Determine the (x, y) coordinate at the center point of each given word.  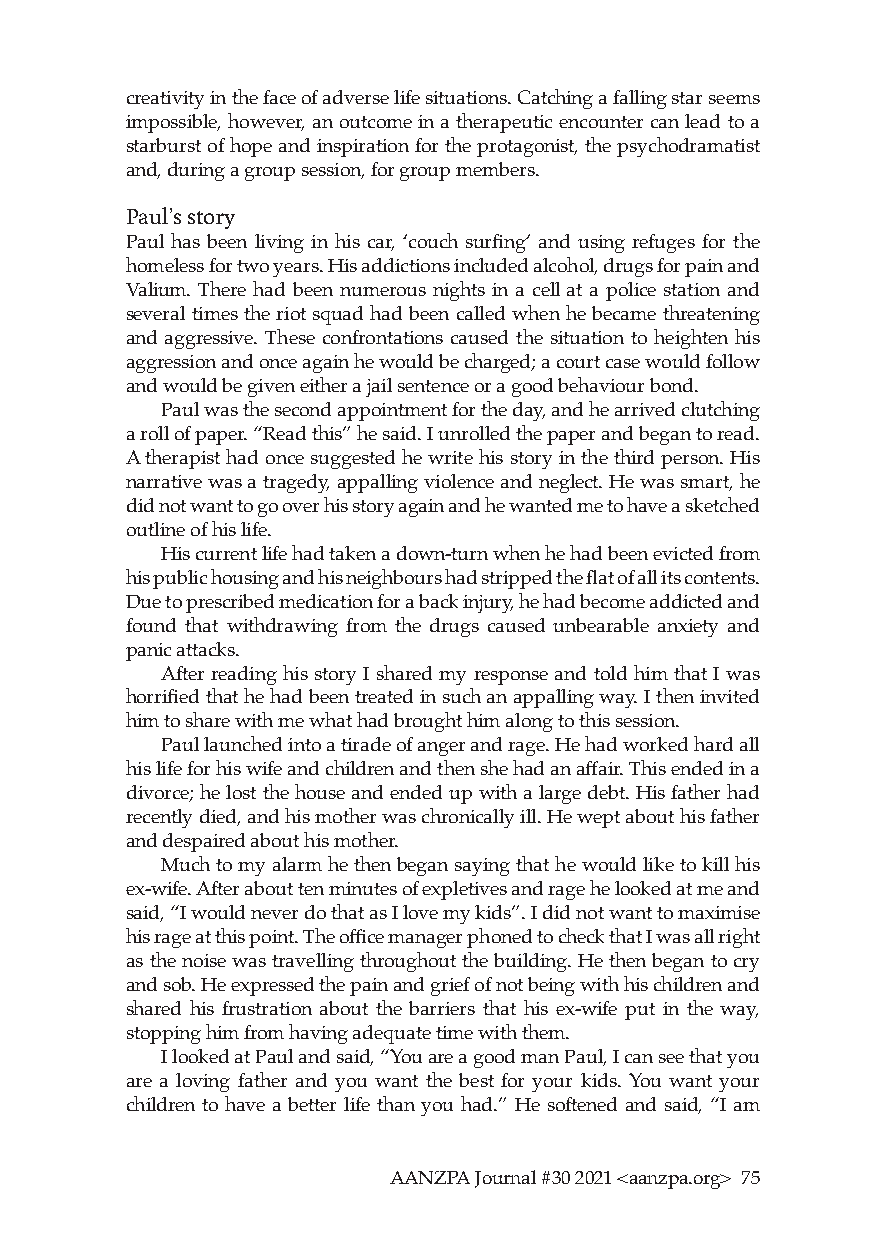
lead (702, 121)
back (438, 601)
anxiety (688, 628)
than (396, 1103)
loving (203, 1082)
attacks (207, 649)
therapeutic (504, 123)
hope (251, 147)
